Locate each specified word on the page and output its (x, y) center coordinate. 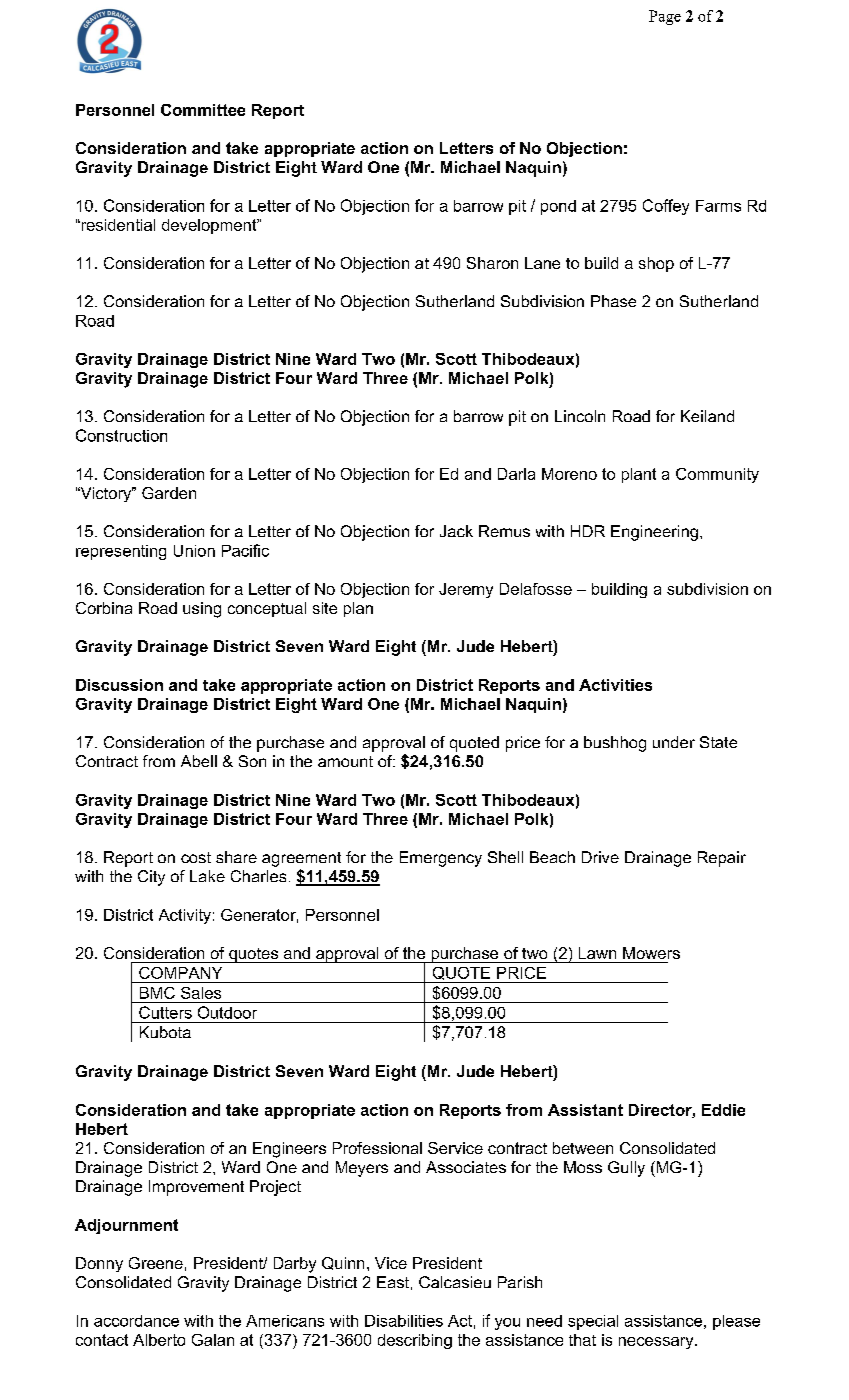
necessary (657, 1343)
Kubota (165, 1032)
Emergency (441, 859)
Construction (121, 435)
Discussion (119, 685)
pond (558, 207)
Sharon (492, 263)
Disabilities (404, 1321)
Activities (615, 685)
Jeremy (466, 590)
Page (665, 17)
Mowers (651, 953)
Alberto (159, 1340)
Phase (613, 301)
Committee (203, 110)
